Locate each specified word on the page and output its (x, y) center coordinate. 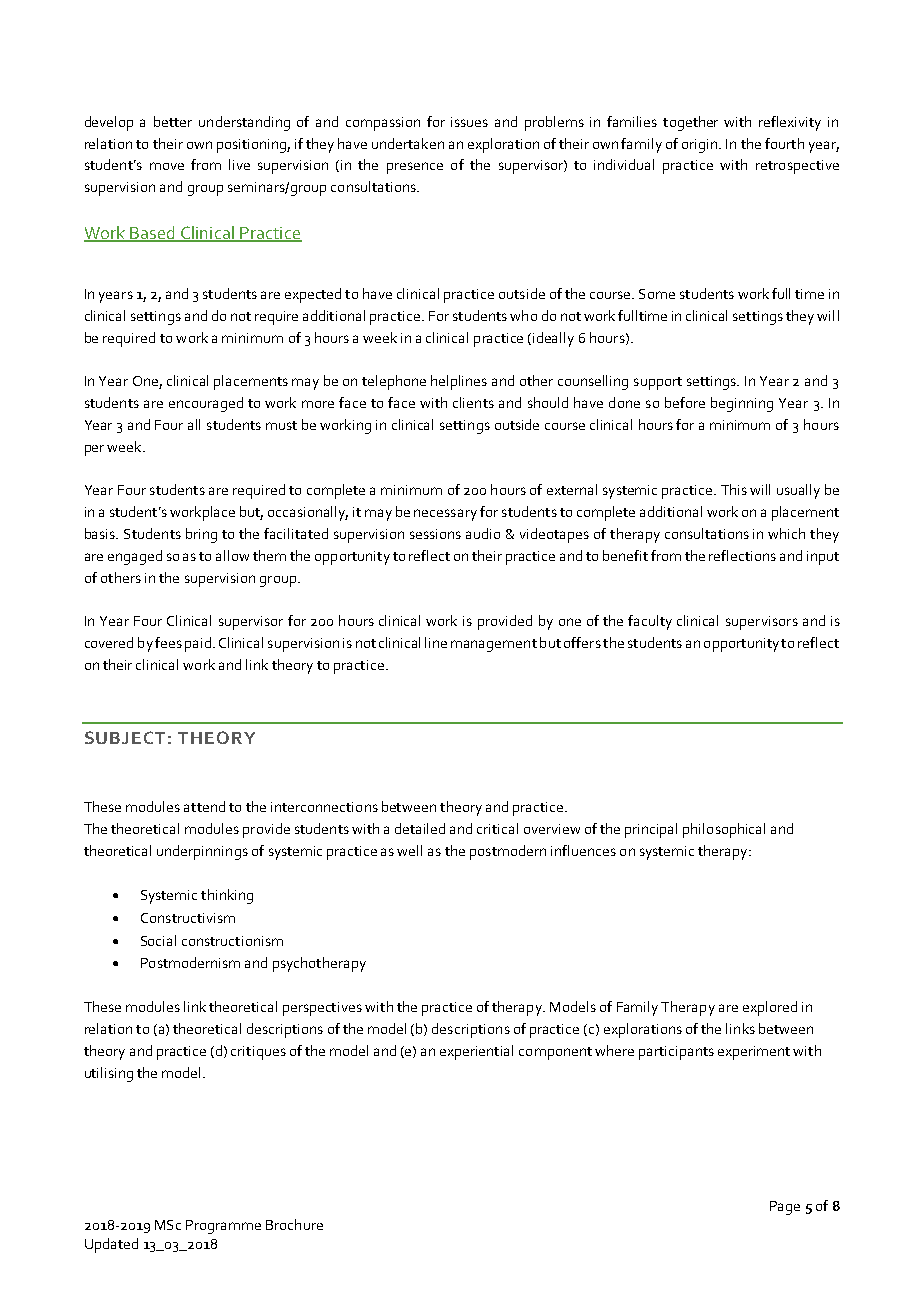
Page (785, 1208)
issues (469, 122)
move (167, 166)
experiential (476, 1052)
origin (701, 146)
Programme (223, 1227)
